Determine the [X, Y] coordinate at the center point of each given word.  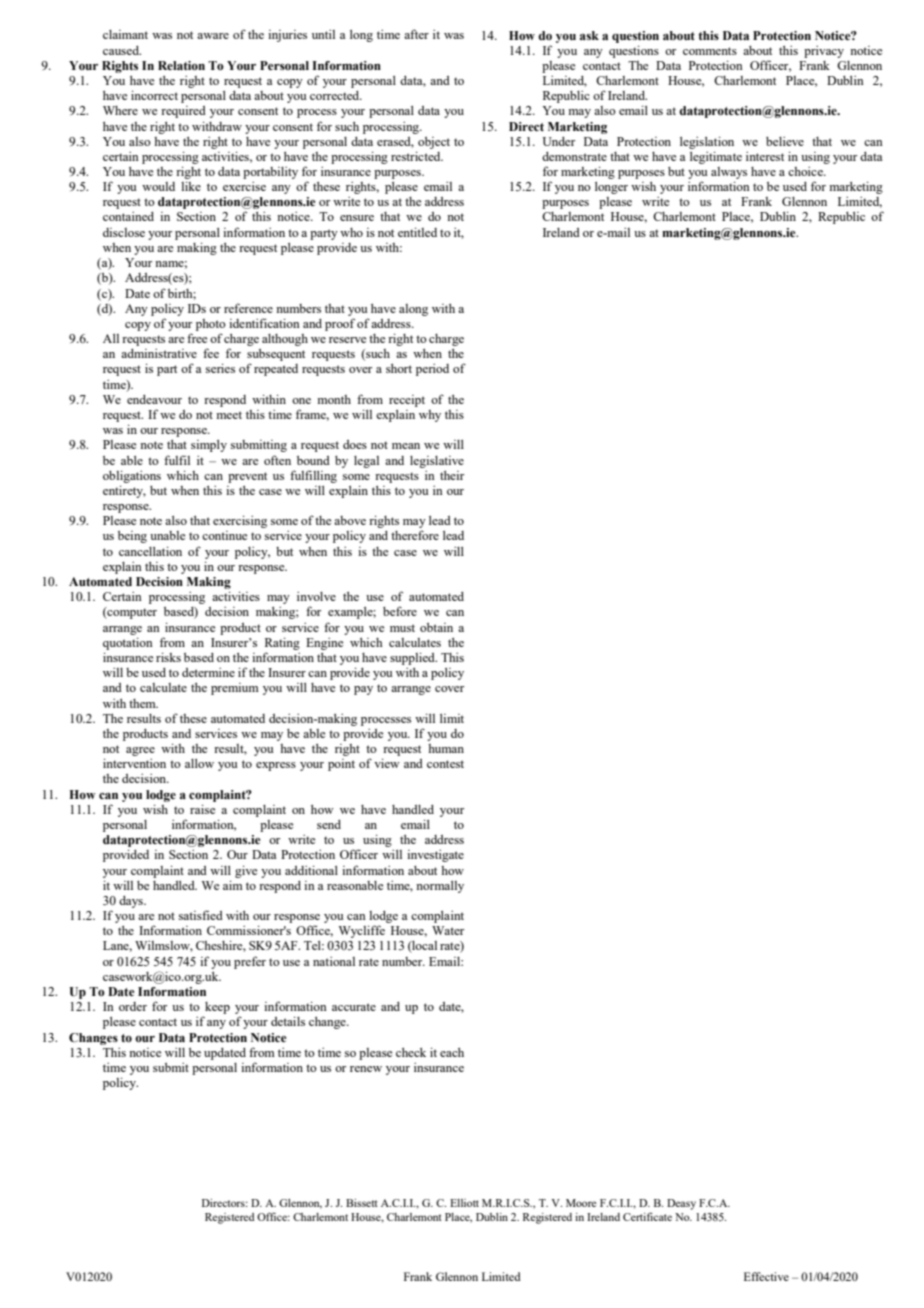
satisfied [201, 915]
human [446, 748]
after [416, 34]
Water [448, 930]
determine [208, 672]
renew [366, 1069]
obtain [436, 627]
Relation [181, 65]
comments [710, 51]
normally [440, 887]
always [729, 173]
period [432, 370]
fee [211, 353]
